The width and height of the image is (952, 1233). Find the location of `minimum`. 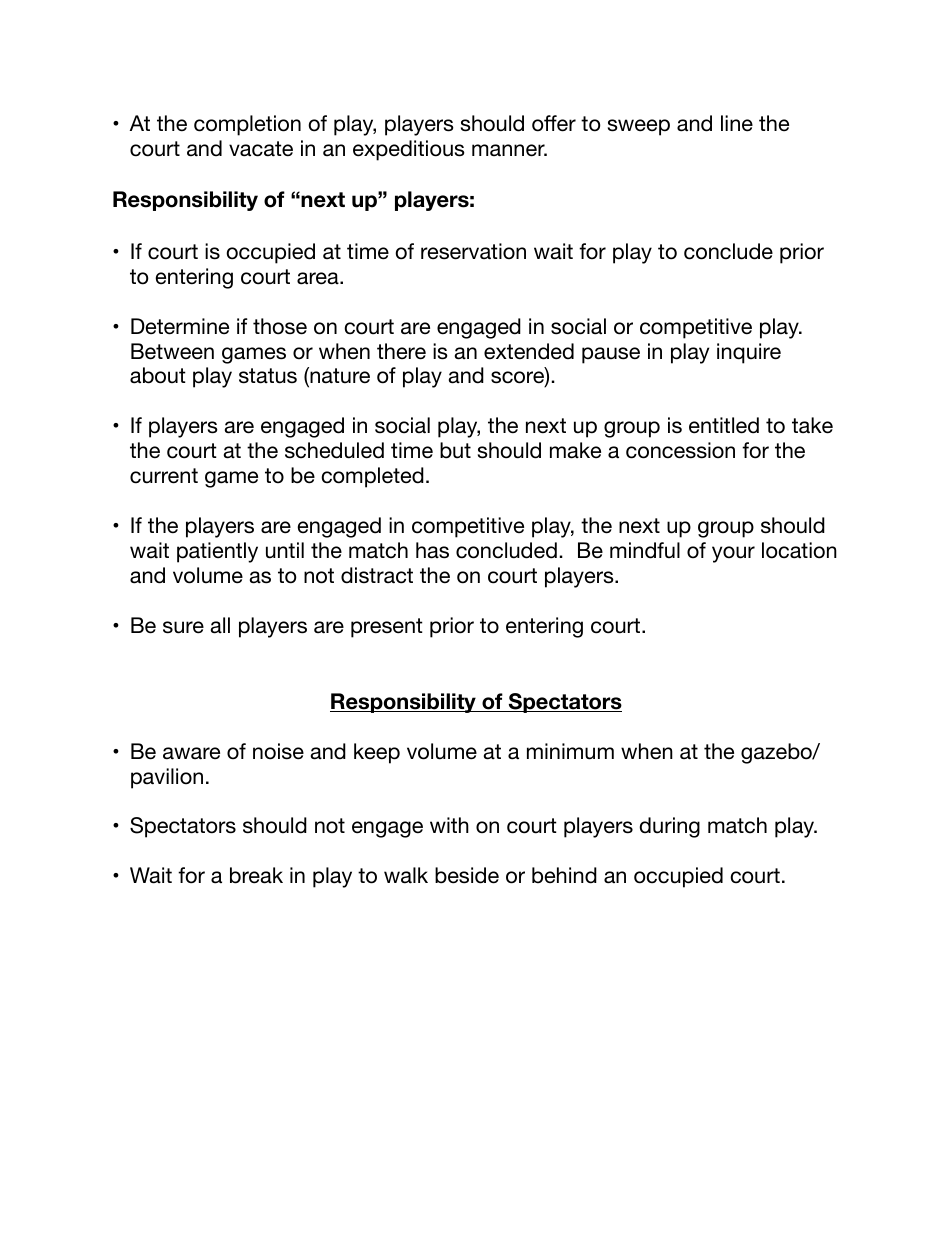

minimum is located at coordinates (570, 751).
